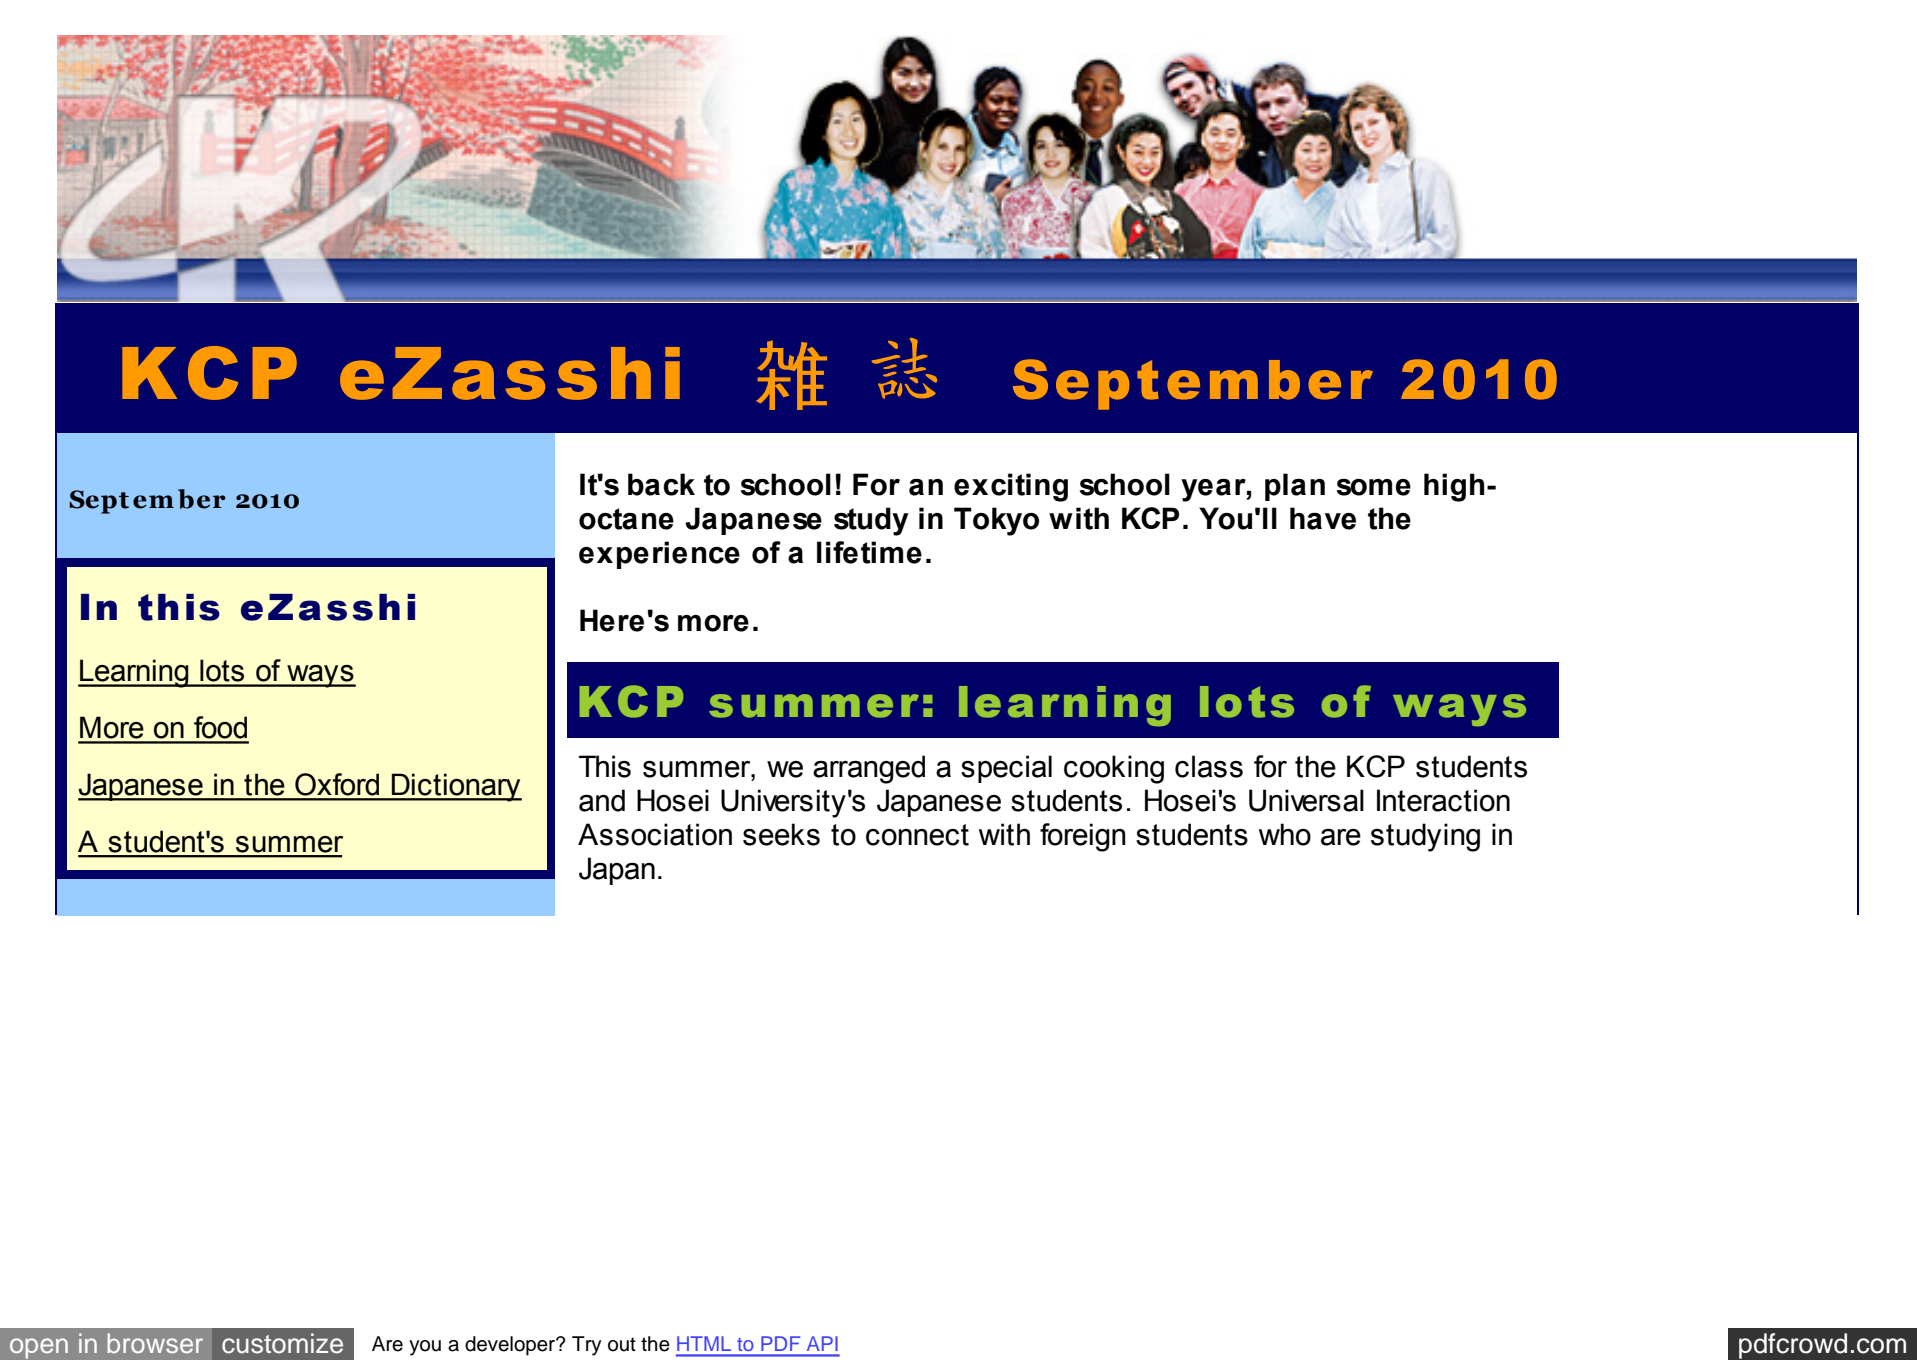 This screenshot has width=1917, height=1360. What do you see at coordinates (1285, 834) in the screenshot?
I see `who` at bounding box center [1285, 834].
